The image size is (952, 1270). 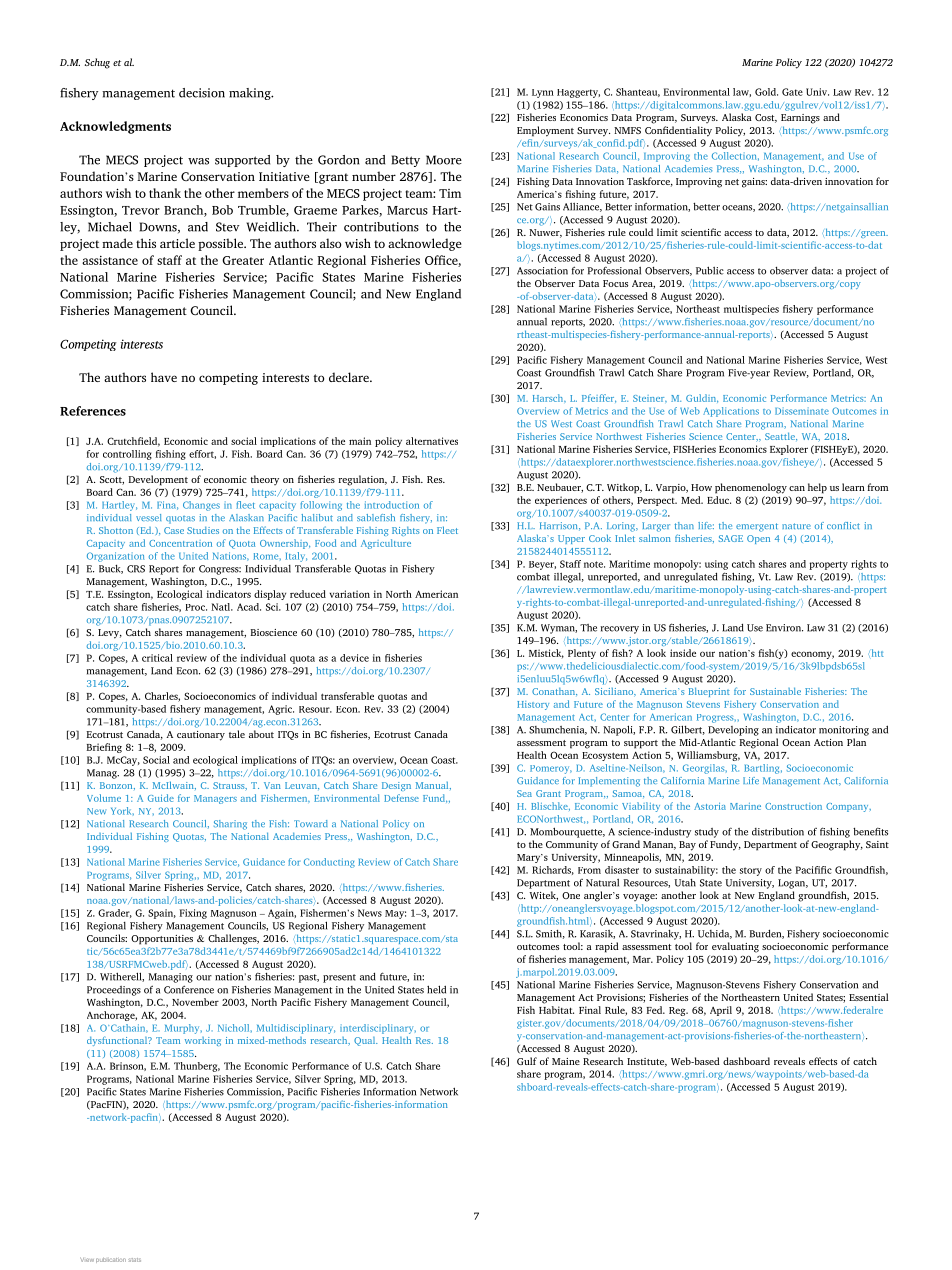 I want to click on Plenty, so click(x=582, y=654).
